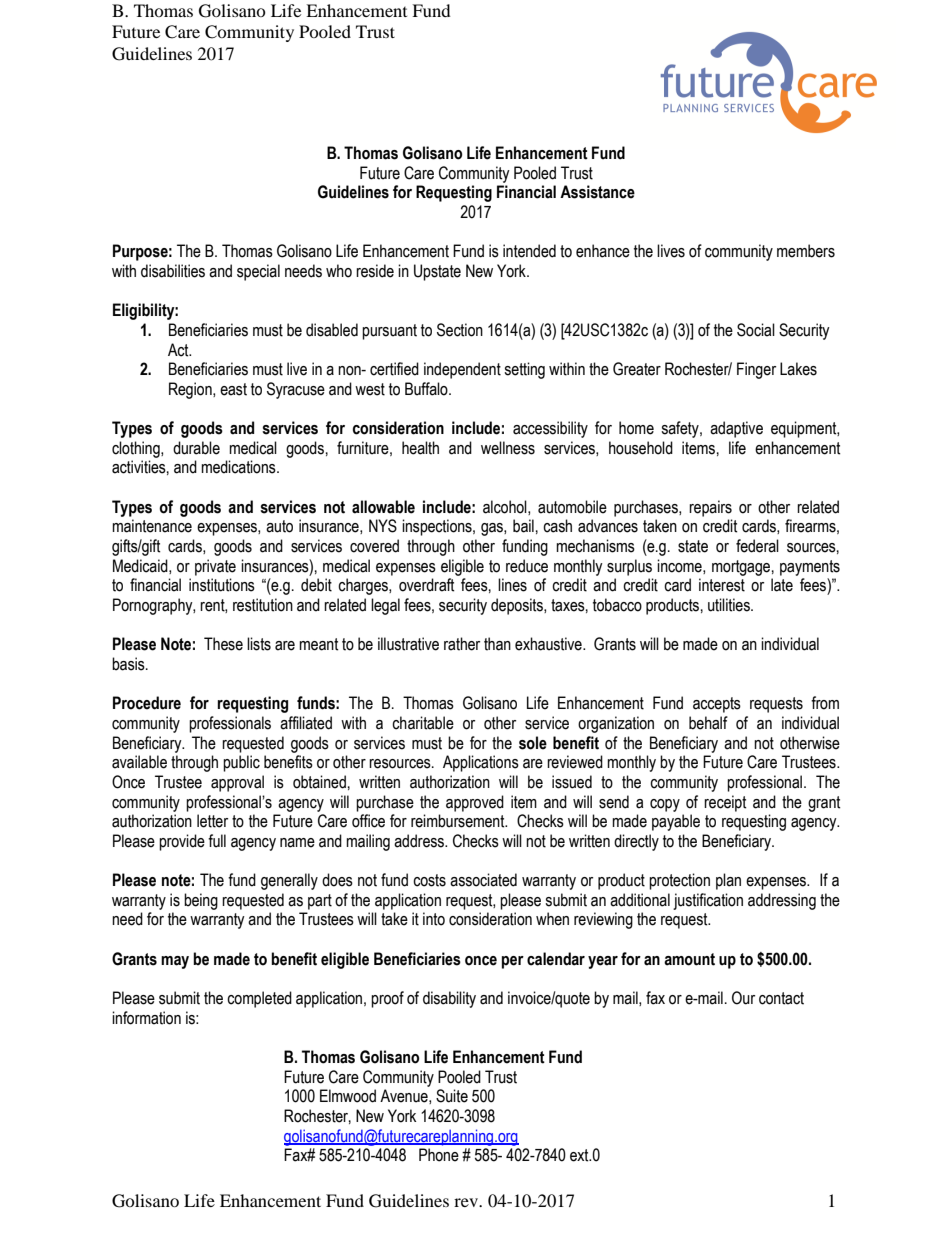  I want to click on protection, so click(679, 881).
